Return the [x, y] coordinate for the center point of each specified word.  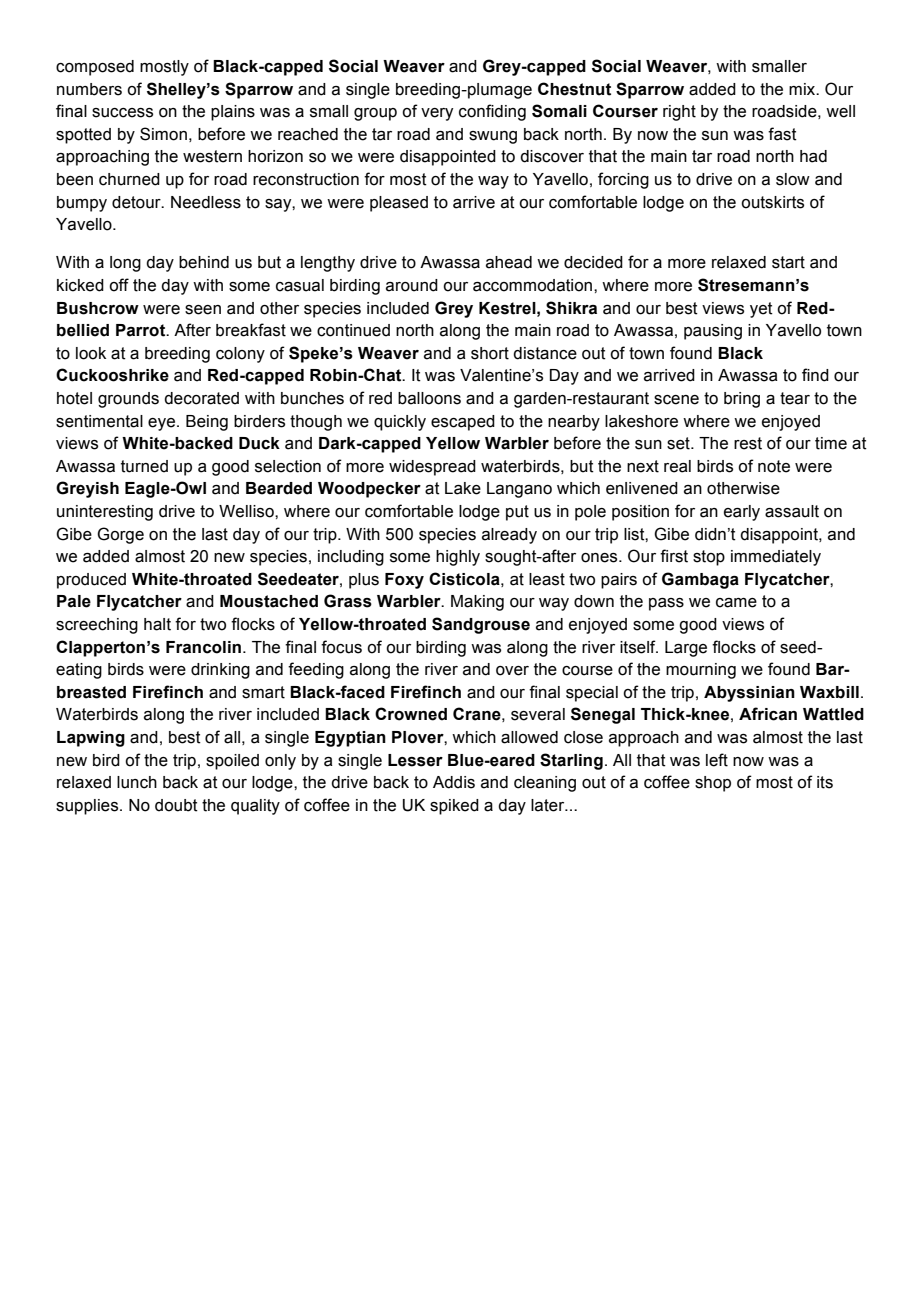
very [437, 114]
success [122, 113]
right [679, 113]
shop [713, 784]
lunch [137, 782]
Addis [454, 782]
